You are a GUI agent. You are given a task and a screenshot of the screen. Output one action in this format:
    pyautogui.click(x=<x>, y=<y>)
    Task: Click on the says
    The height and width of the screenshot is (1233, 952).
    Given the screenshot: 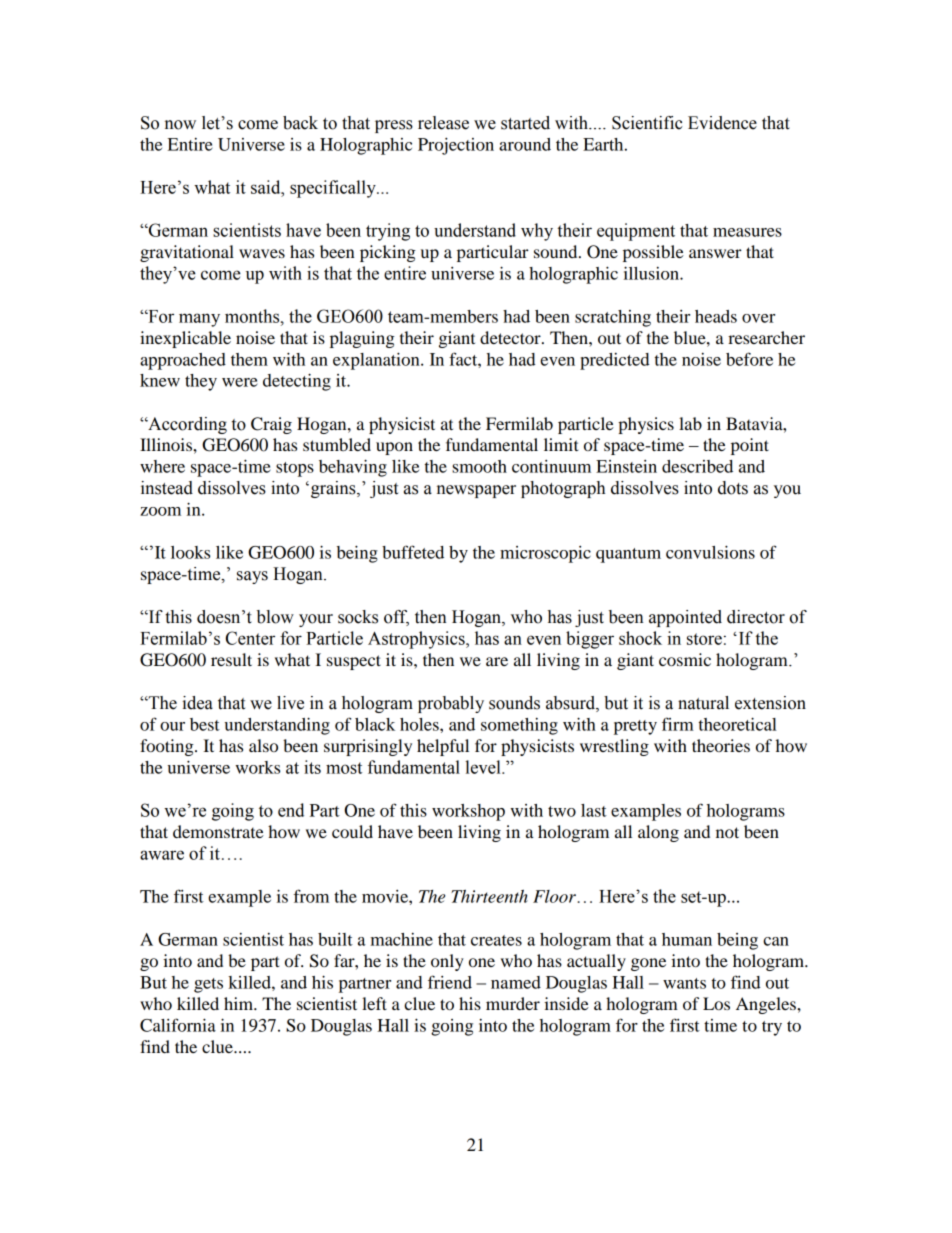 What is the action you would take?
    pyautogui.click(x=252, y=577)
